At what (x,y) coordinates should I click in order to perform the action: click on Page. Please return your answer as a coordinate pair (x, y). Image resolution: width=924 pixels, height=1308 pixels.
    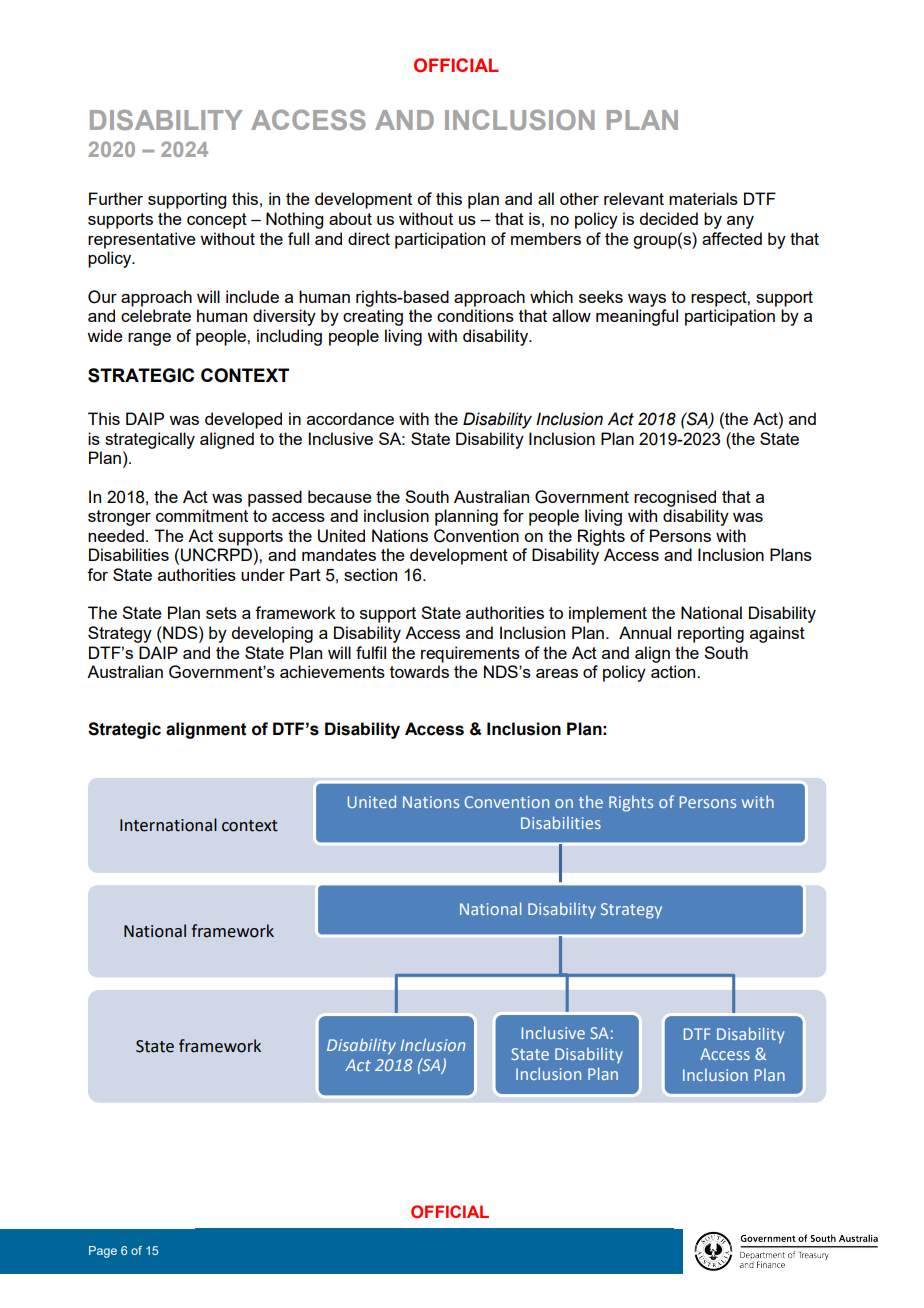
    Looking at the image, I should click on (103, 1252).
